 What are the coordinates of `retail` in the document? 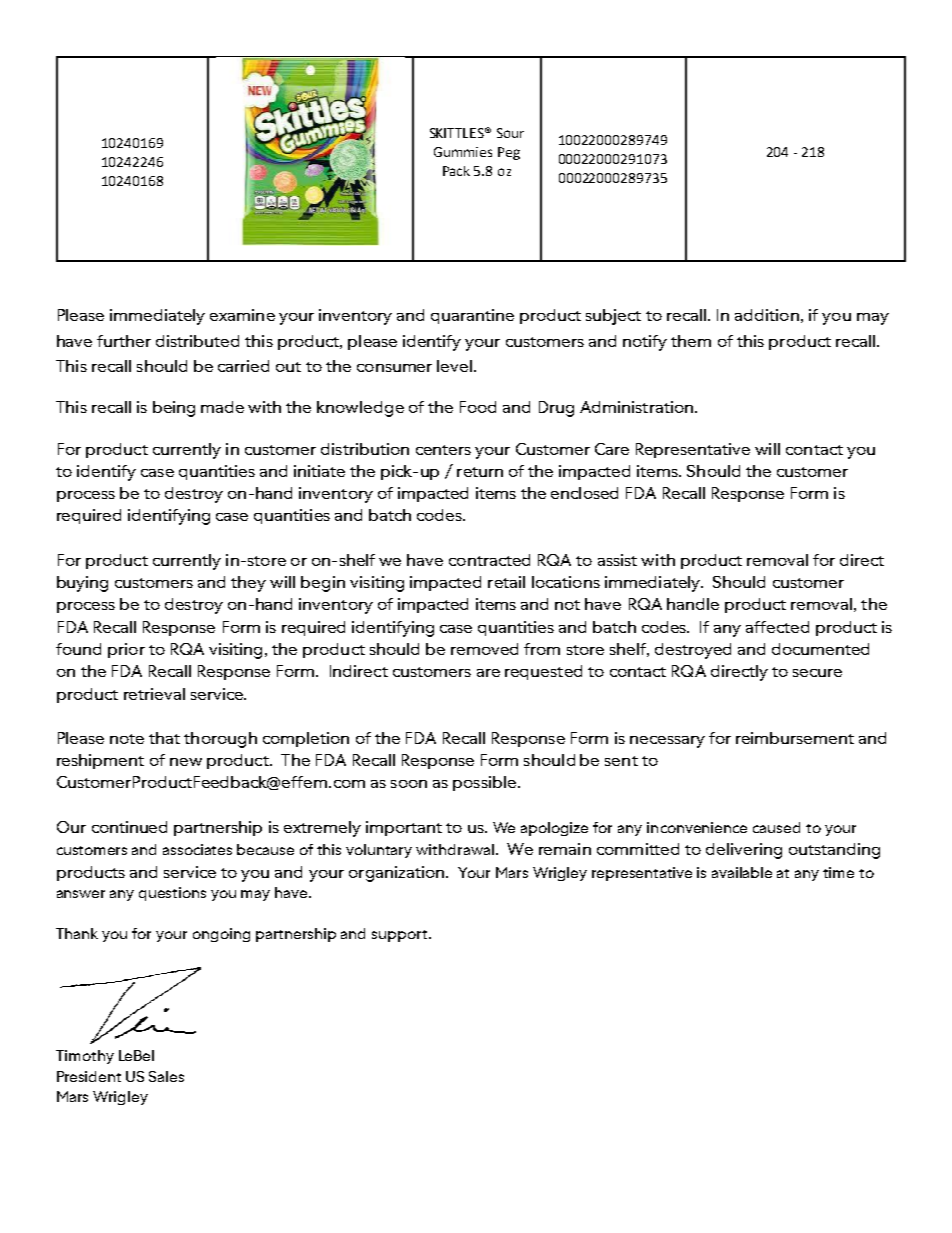 It's located at (506, 582).
